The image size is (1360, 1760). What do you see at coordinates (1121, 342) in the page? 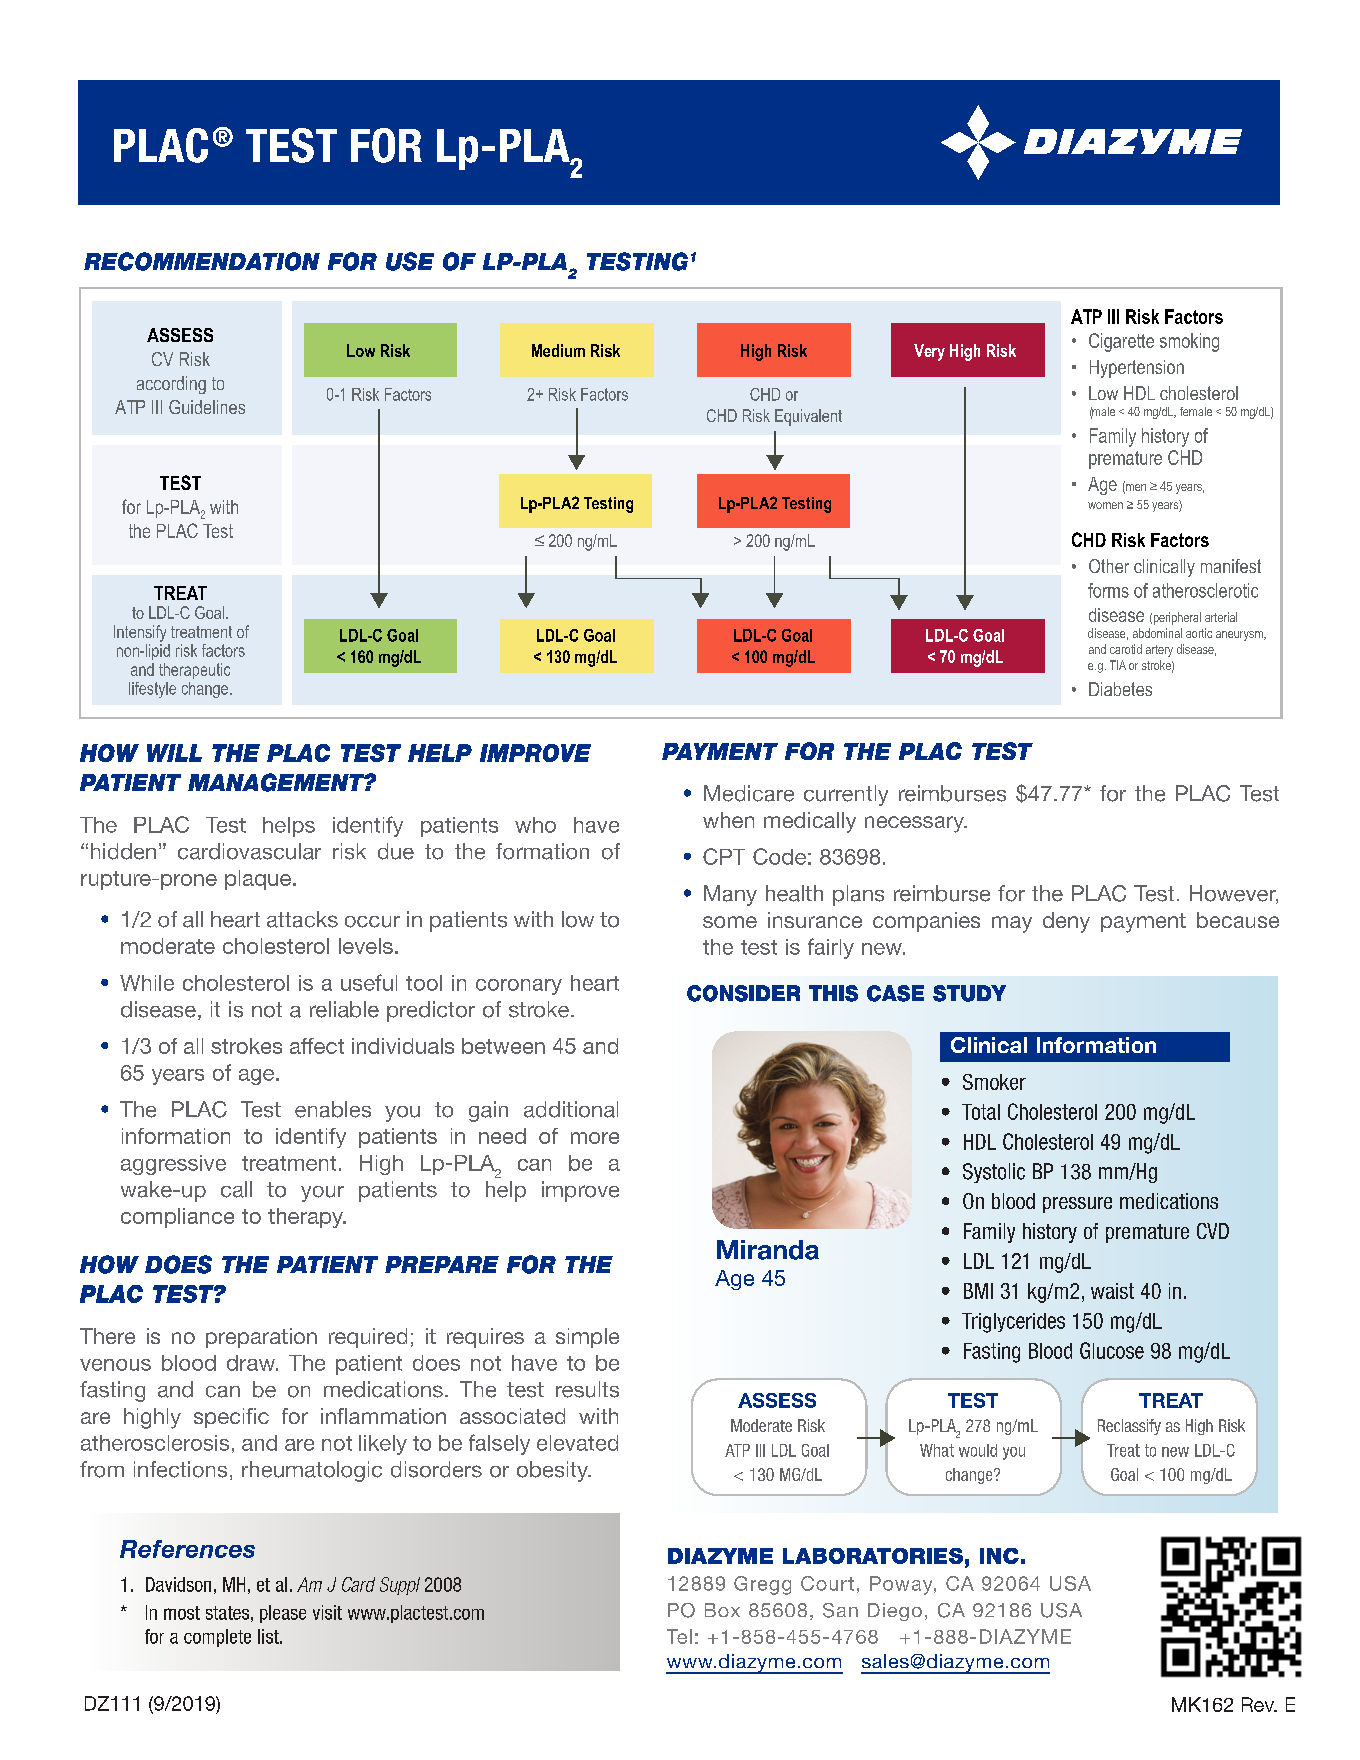
I see `Cigarette` at bounding box center [1121, 342].
